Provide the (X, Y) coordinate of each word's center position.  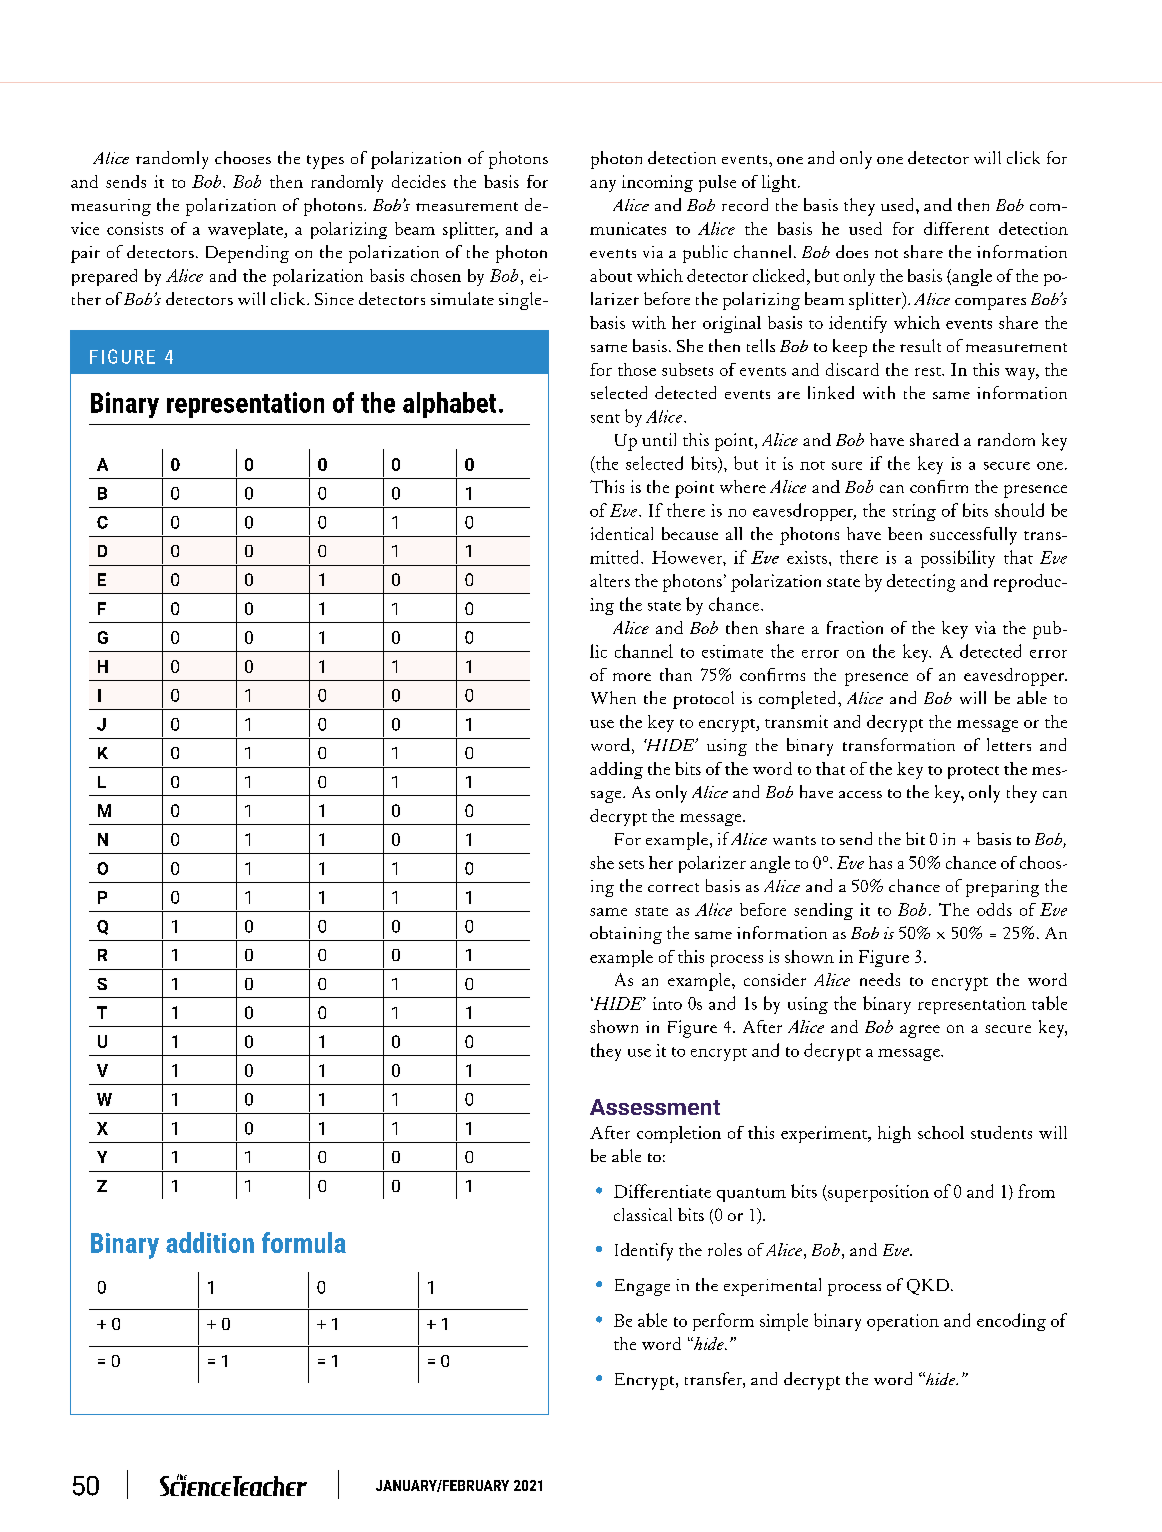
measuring (111, 207)
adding (616, 770)
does (852, 251)
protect (973, 772)
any (603, 186)
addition (210, 1242)
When (613, 697)
